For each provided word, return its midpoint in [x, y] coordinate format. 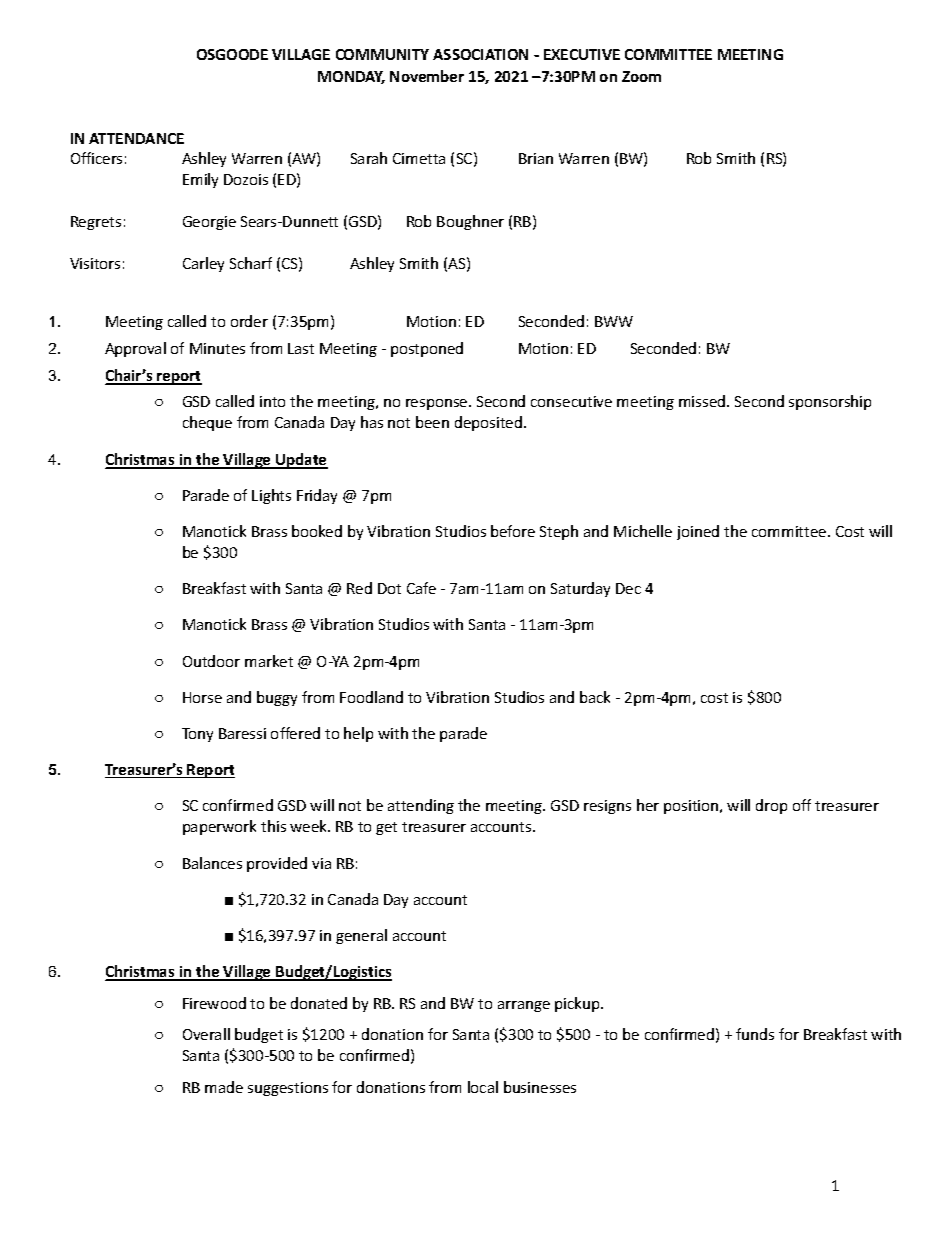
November [427, 76]
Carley [203, 264]
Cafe [421, 588]
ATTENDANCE [136, 138]
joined [698, 532]
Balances [212, 863]
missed [703, 401]
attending [421, 806]
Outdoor [211, 661]
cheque [207, 423]
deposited [490, 423]
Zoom [641, 76]
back [595, 697]
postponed [427, 349]
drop [771, 806]
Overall [206, 1034]
